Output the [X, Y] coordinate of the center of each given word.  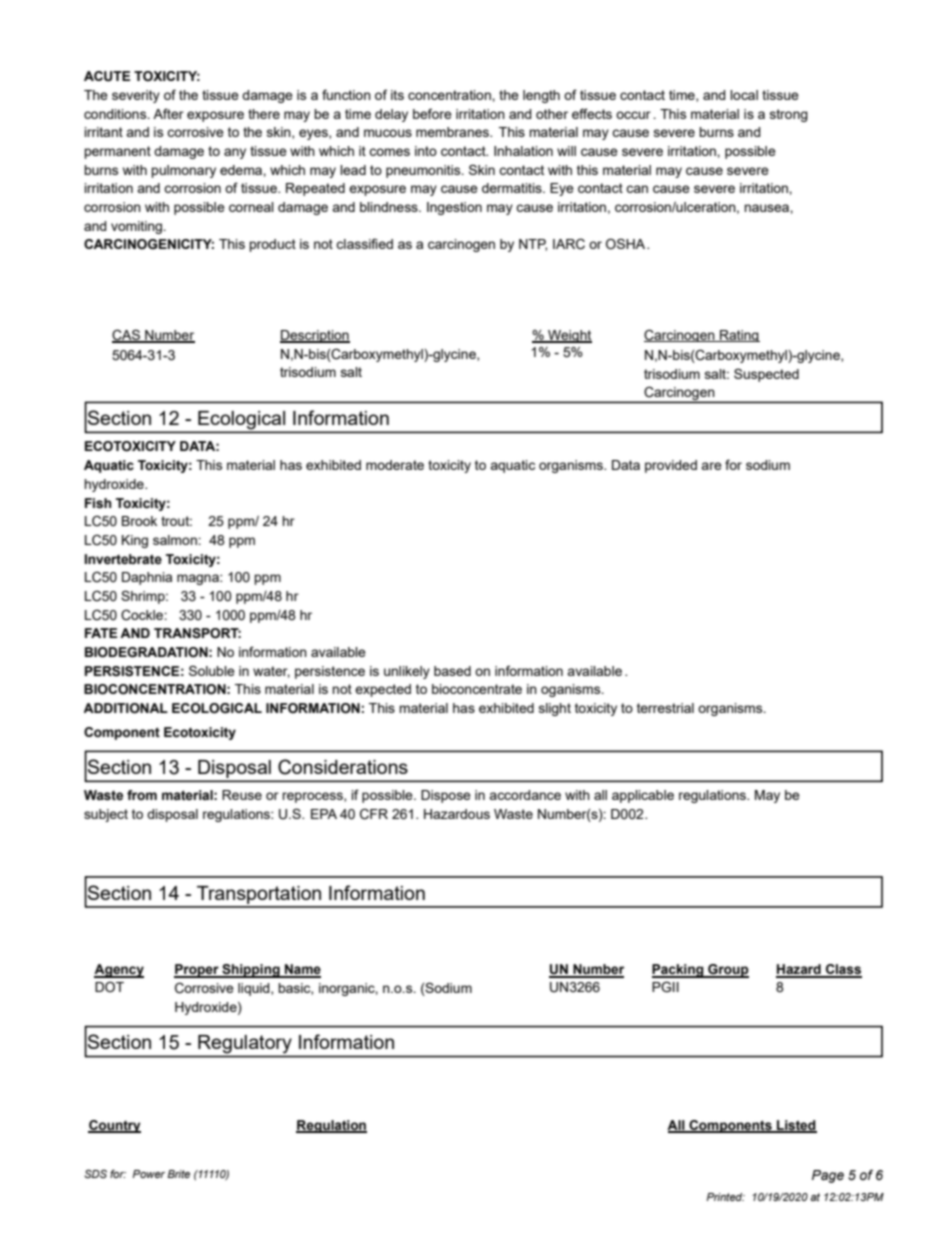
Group [727, 971]
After [168, 113]
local [744, 95]
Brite [178, 1174]
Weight [569, 336]
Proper [197, 971]
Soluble [212, 670]
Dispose [446, 796]
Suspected [766, 375]
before [432, 113]
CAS [127, 335]
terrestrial [665, 708]
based [452, 671]
